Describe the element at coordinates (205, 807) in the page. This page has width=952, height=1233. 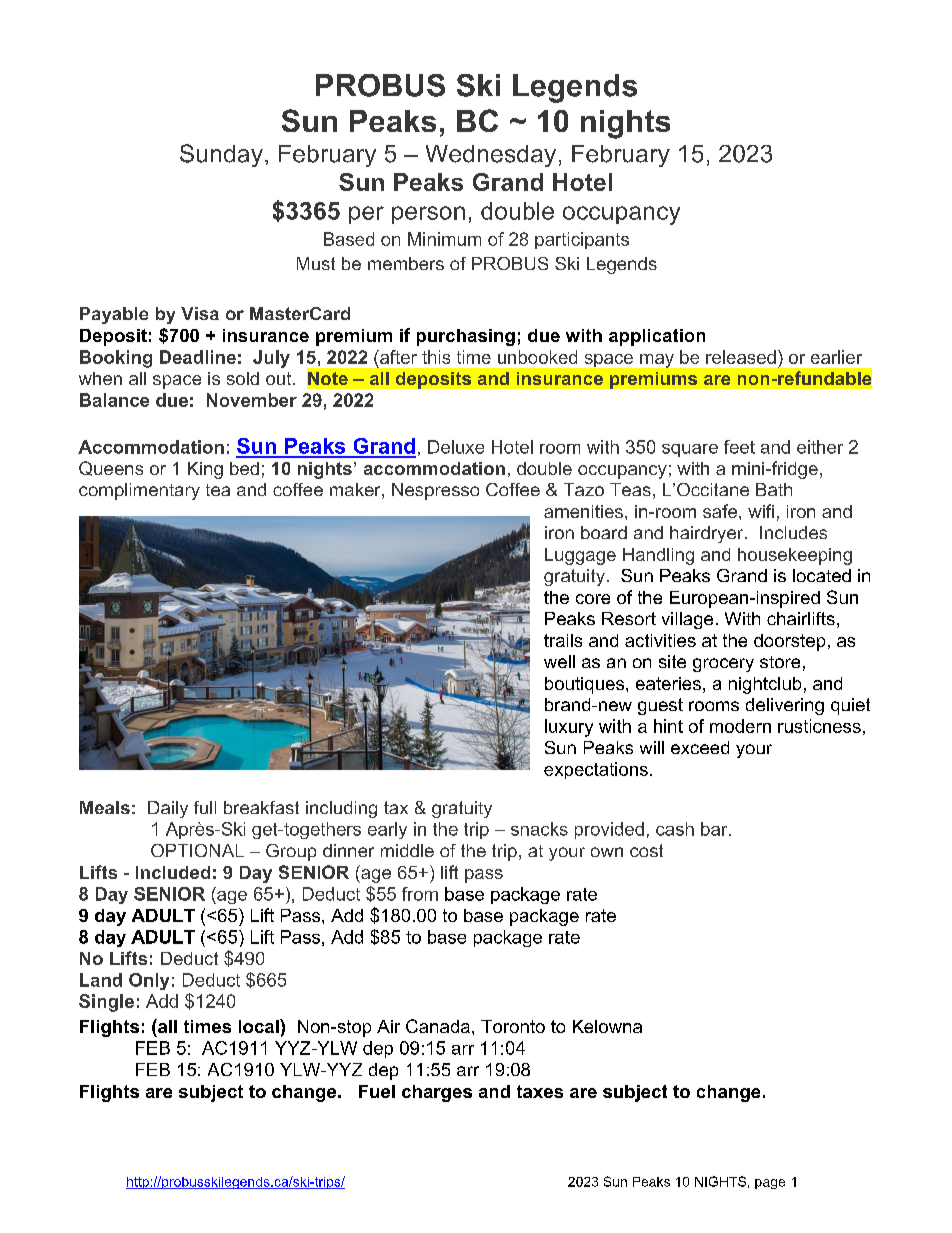
I see `full` at that location.
